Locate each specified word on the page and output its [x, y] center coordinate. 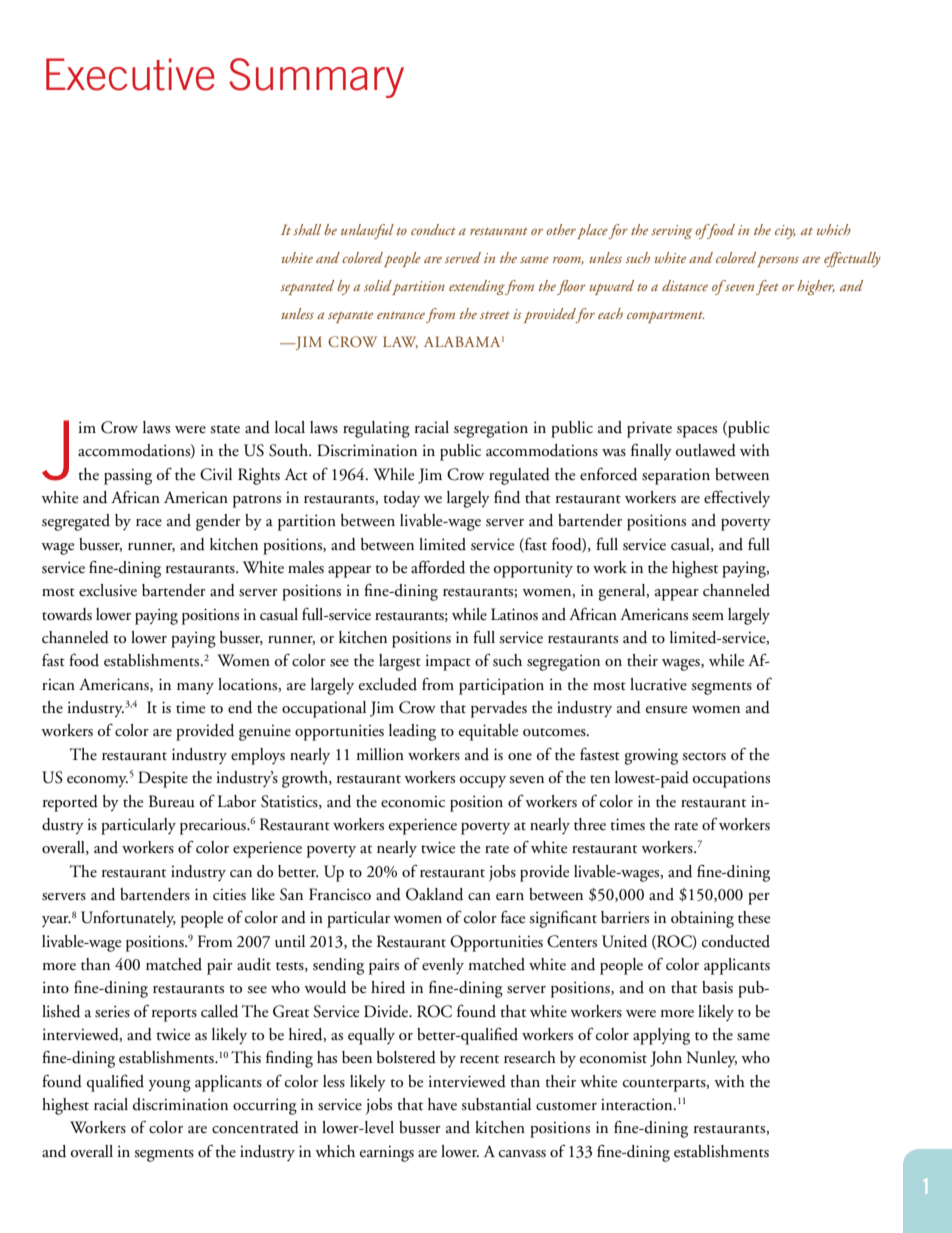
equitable [488, 732]
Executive [130, 74]
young [170, 1086]
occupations [731, 779]
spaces [697, 432]
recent [479, 1059]
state [225, 429]
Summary [316, 78]
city [785, 232]
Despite [163, 779]
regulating [376, 429]
